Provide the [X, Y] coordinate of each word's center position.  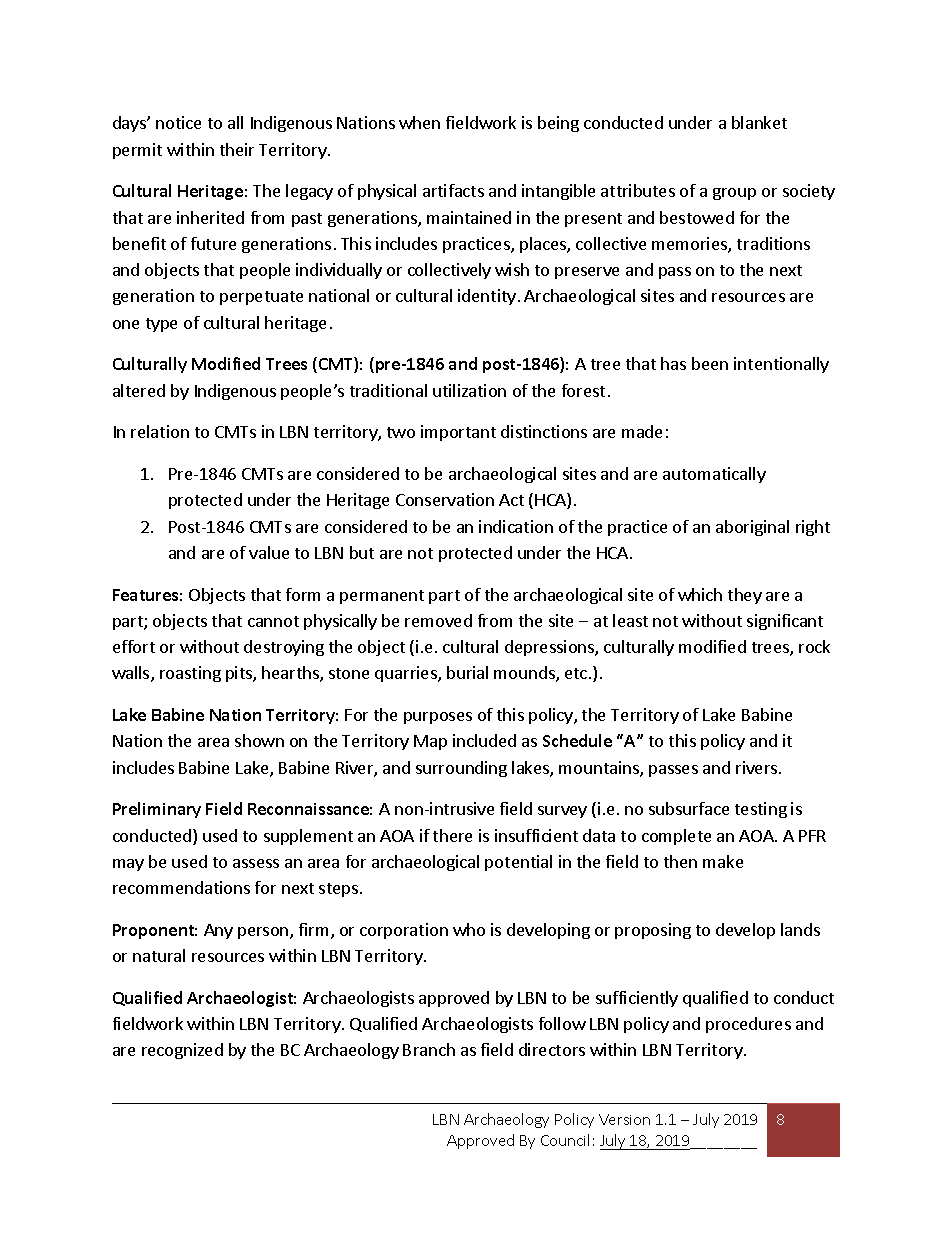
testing [761, 810]
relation [160, 431]
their [237, 149]
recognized [182, 1051]
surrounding [461, 769]
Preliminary [157, 810]
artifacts [453, 190]
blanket [759, 122]
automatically [714, 475]
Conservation [445, 499]
